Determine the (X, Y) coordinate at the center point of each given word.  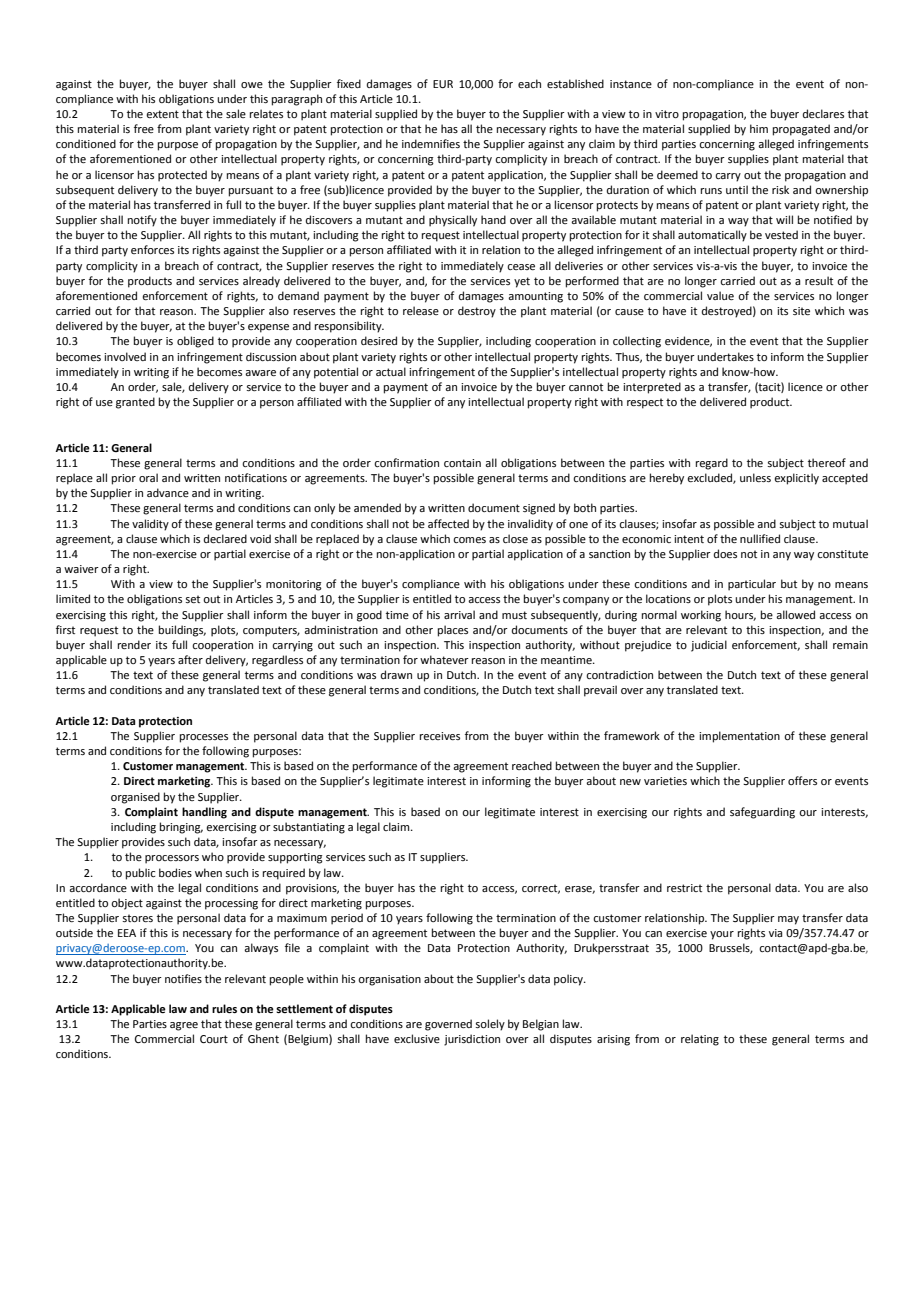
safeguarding (762, 813)
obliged (195, 342)
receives (440, 736)
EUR (443, 84)
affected (448, 523)
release (421, 310)
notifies (183, 978)
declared (225, 538)
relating (700, 1040)
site (801, 311)
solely (490, 1025)
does (725, 553)
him (759, 128)
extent (162, 114)
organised (135, 798)
